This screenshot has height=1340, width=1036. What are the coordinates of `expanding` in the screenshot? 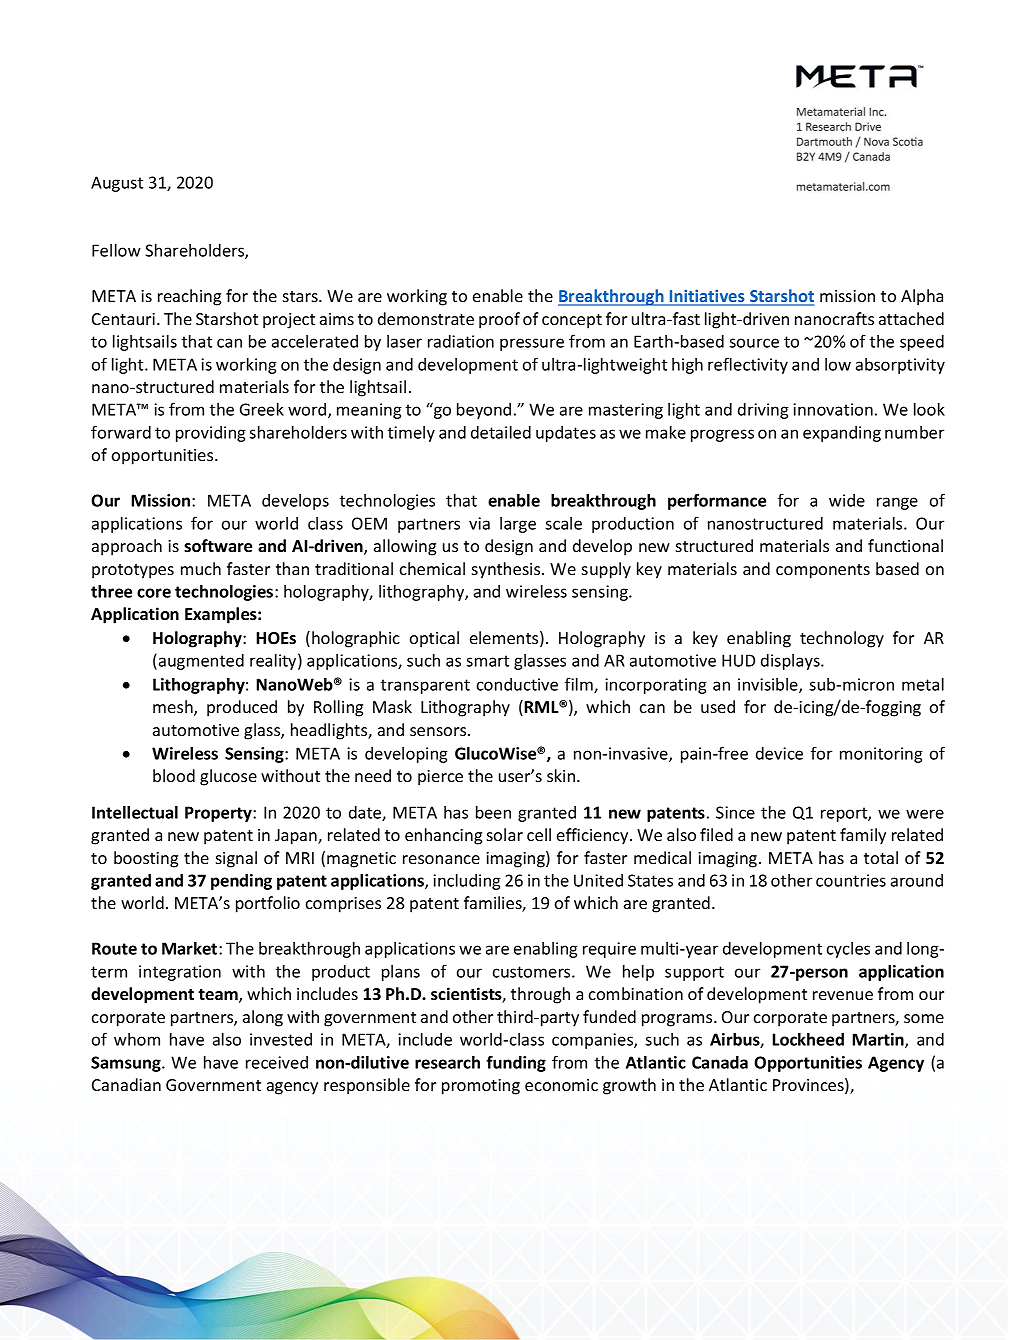 It's located at (842, 434).
